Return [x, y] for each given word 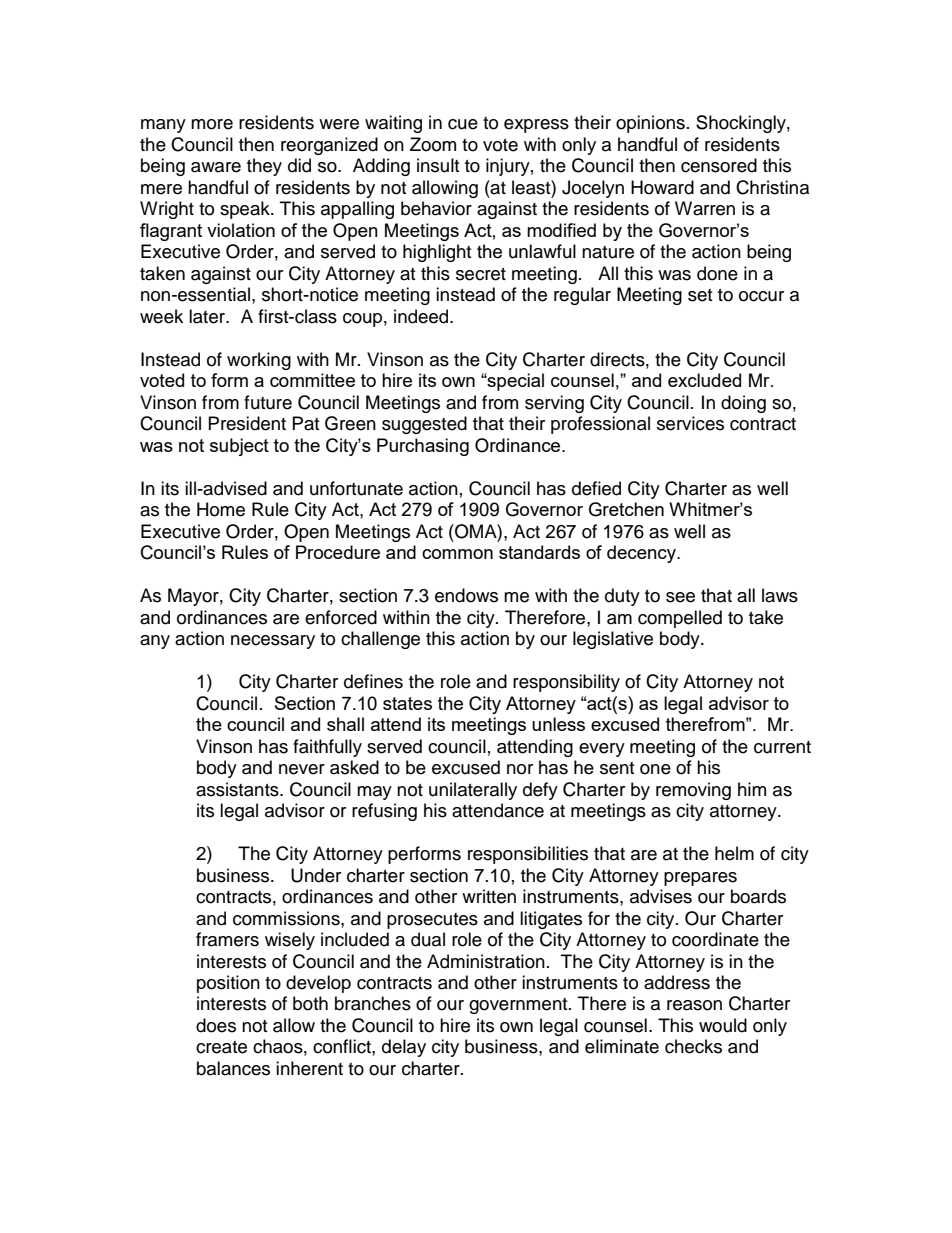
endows [466, 595]
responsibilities [528, 855]
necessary [273, 642]
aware [216, 167]
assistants [238, 789]
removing [693, 791]
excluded [704, 380]
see [680, 597]
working [259, 361]
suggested [424, 425]
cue [463, 124]
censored [719, 165]
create [221, 1047]
